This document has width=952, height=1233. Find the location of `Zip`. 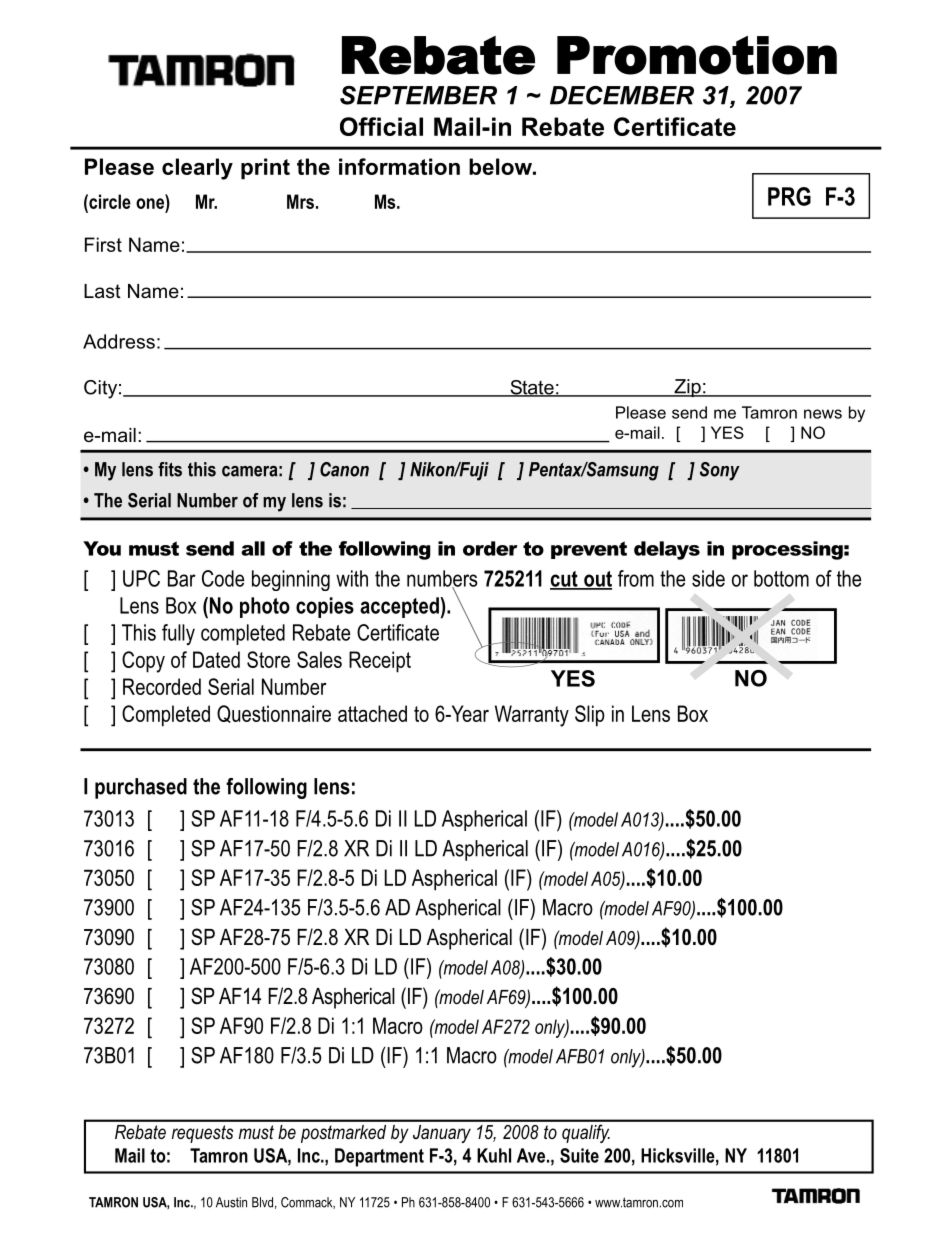

Zip is located at coordinates (687, 388).
